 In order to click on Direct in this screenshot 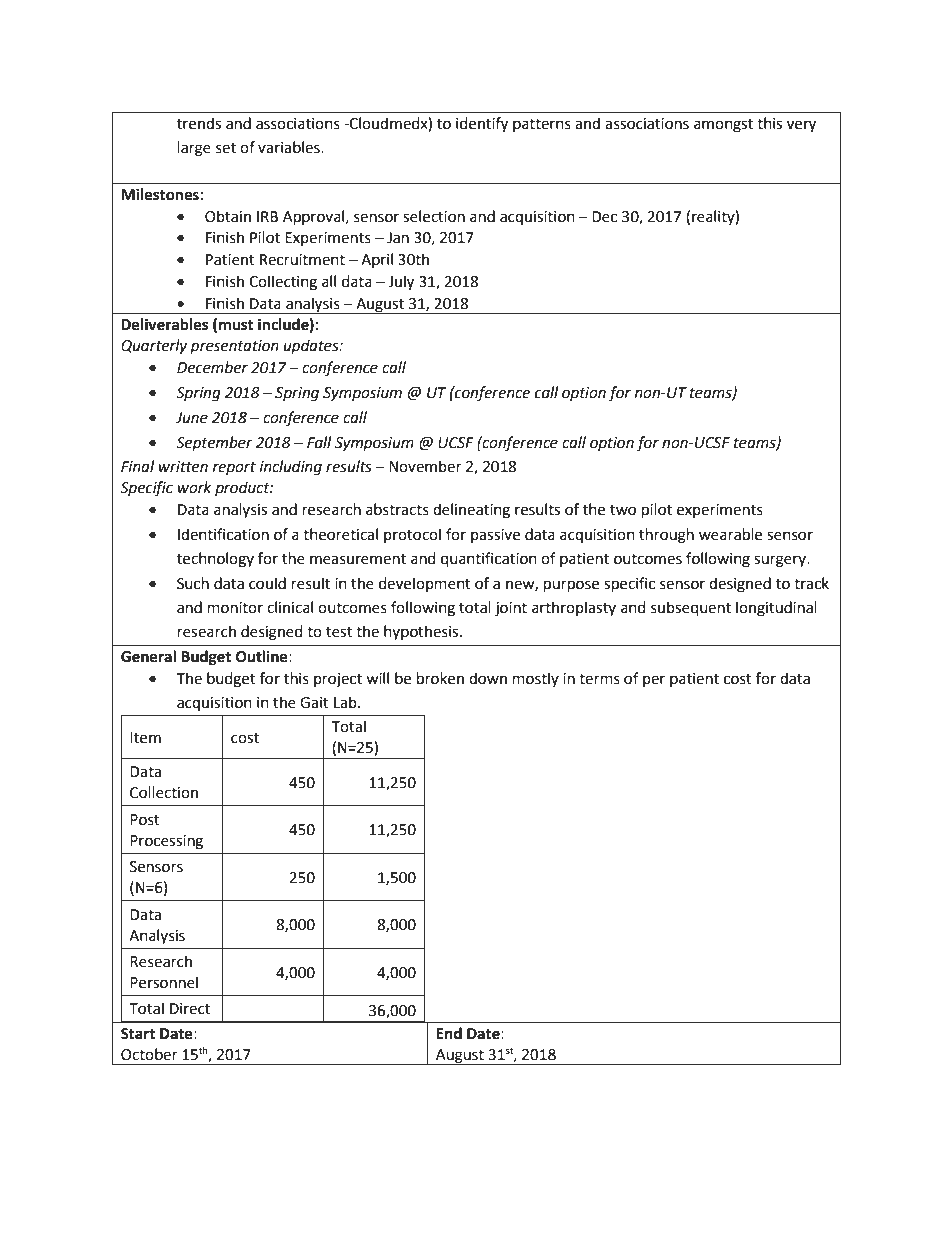, I will do `click(190, 1009)`.
